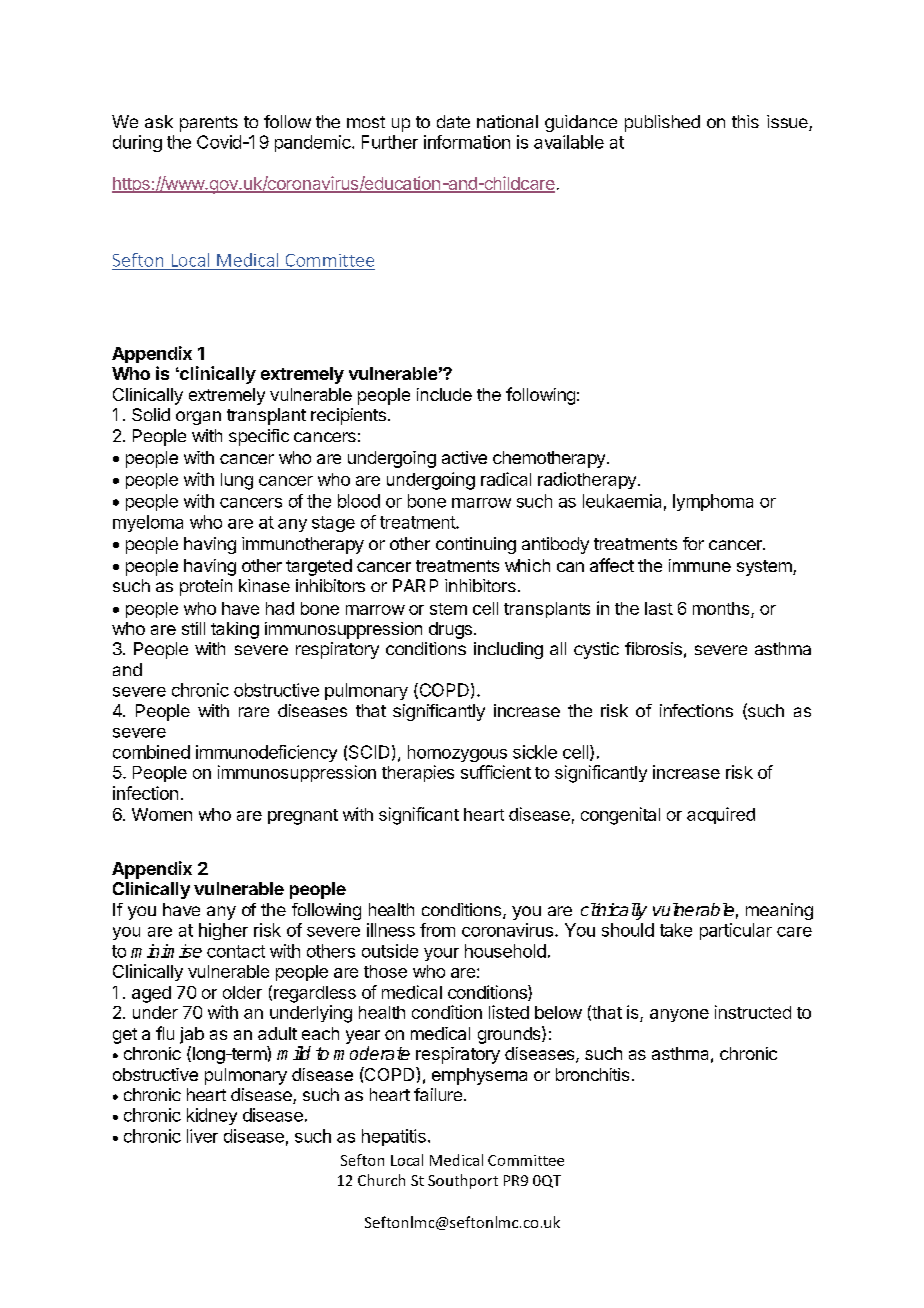 This image has width=924, height=1308. Describe the element at coordinates (450, 630) in the image. I see `drugs` at that location.
